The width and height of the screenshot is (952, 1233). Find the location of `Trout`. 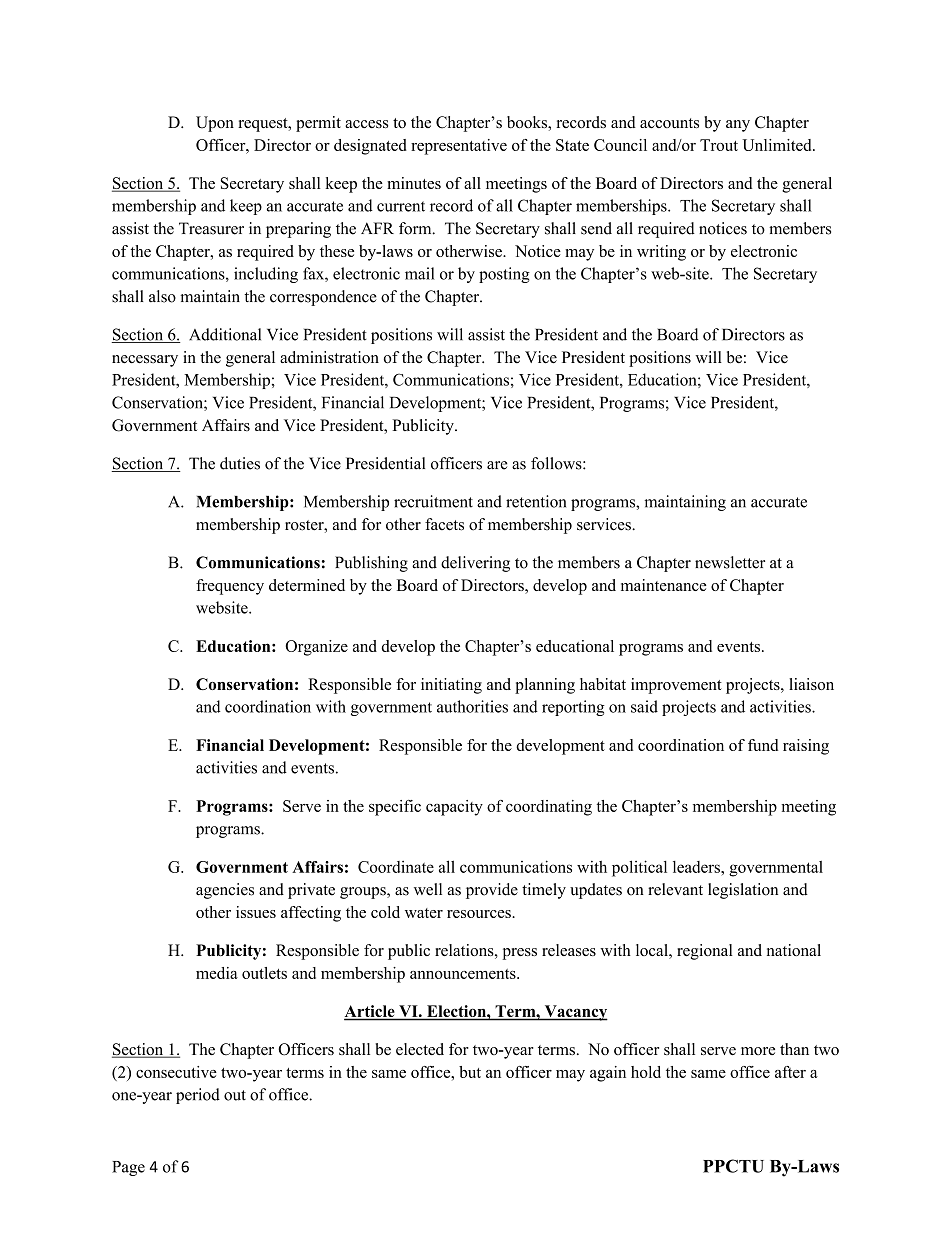

Trout is located at coordinates (719, 145).
